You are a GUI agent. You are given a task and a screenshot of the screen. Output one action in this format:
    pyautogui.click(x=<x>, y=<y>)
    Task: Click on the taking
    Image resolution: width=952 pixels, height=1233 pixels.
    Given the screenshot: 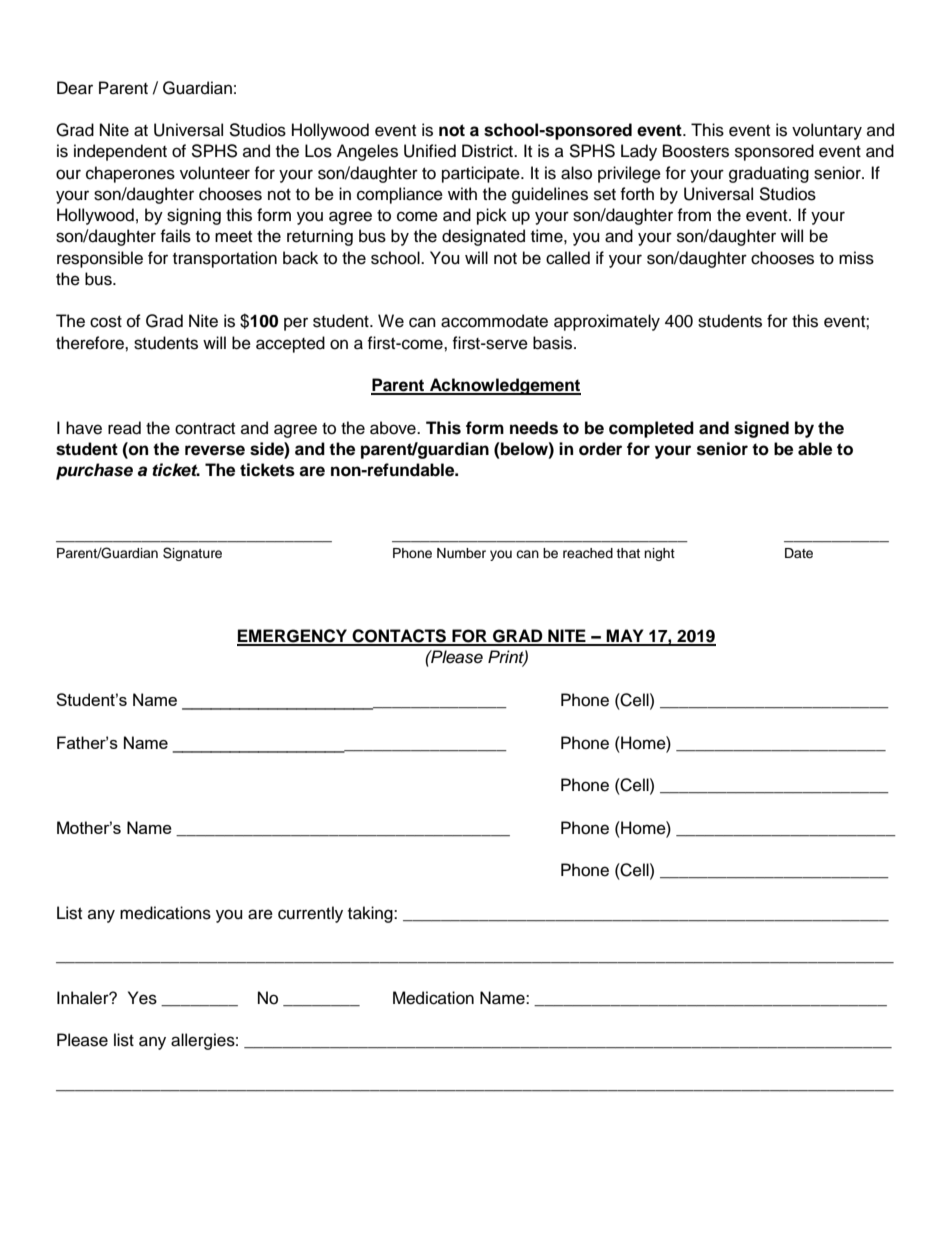 What is the action you would take?
    pyautogui.click(x=371, y=914)
